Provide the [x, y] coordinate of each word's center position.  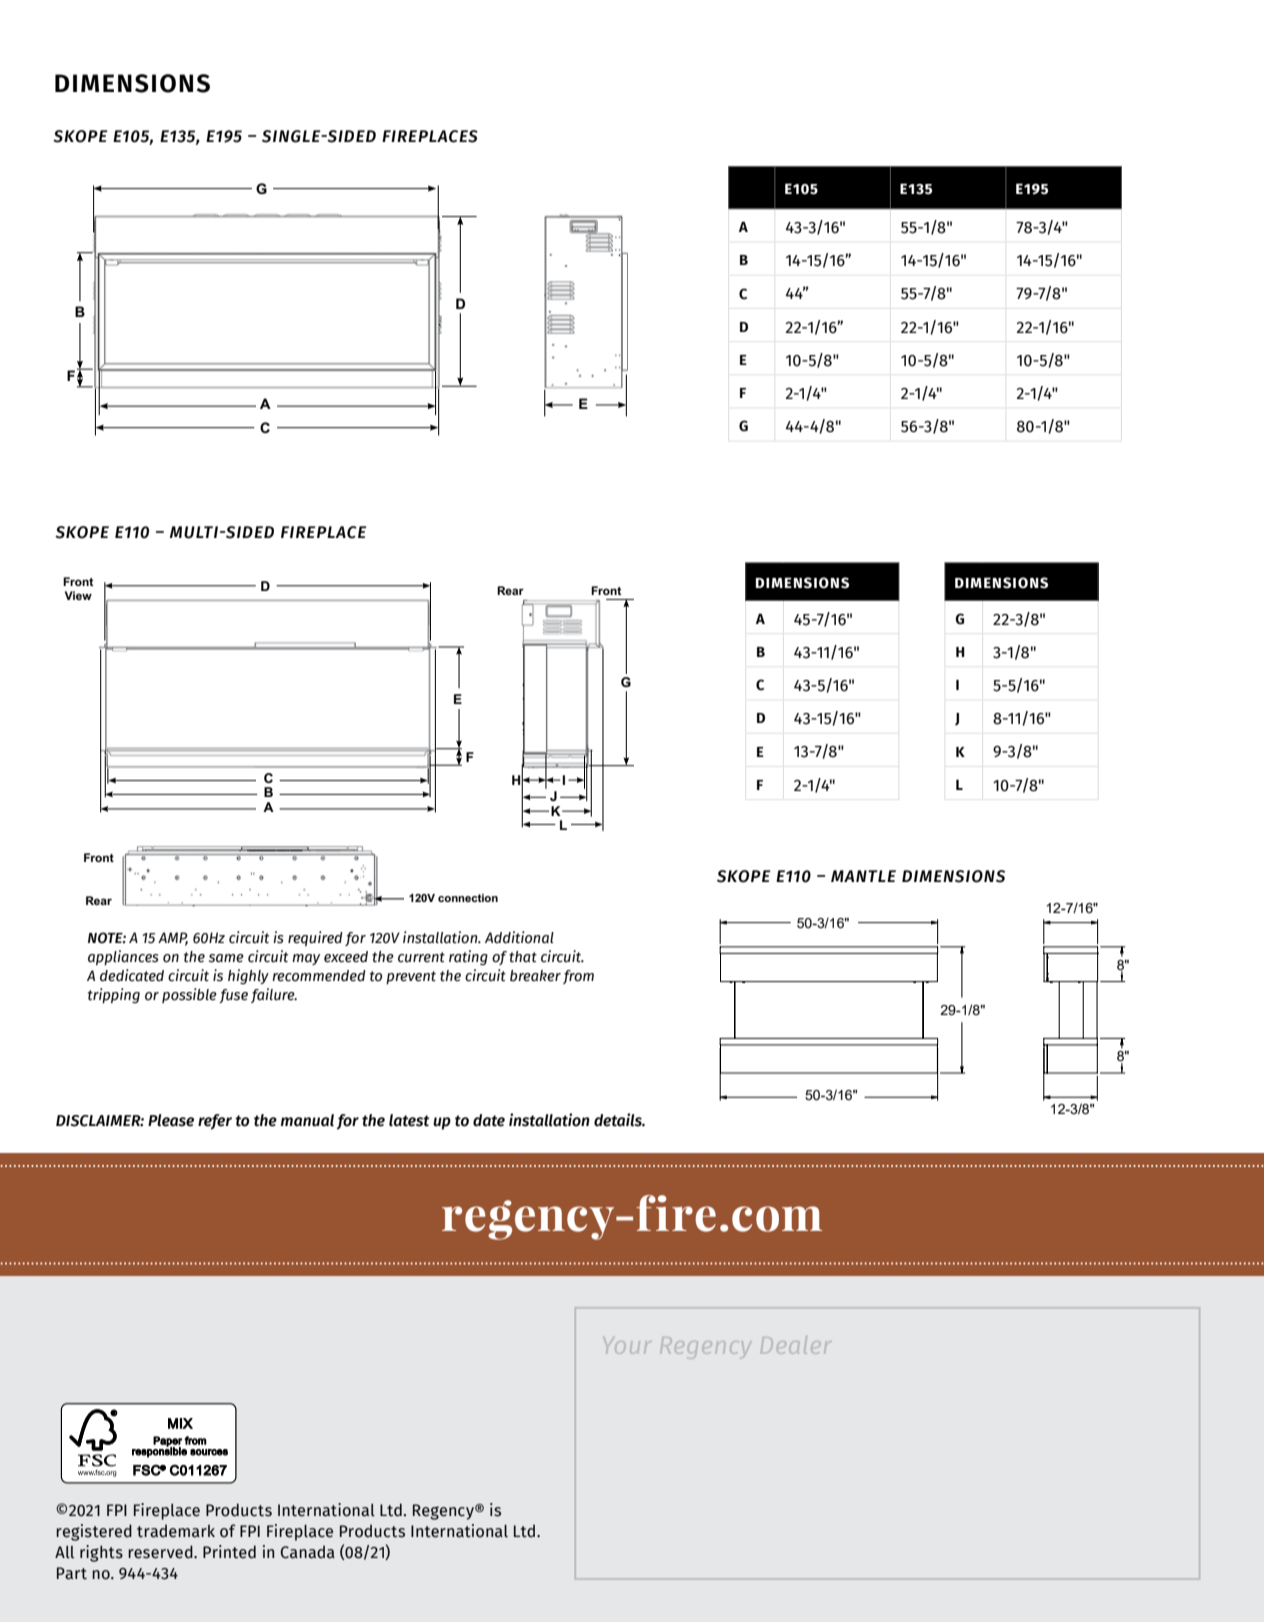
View [78, 595]
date [489, 1120]
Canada [307, 1552]
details [619, 1120]
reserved [161, 1552]
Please [171, 1120]
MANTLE [863, 876]
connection [468, 898]
